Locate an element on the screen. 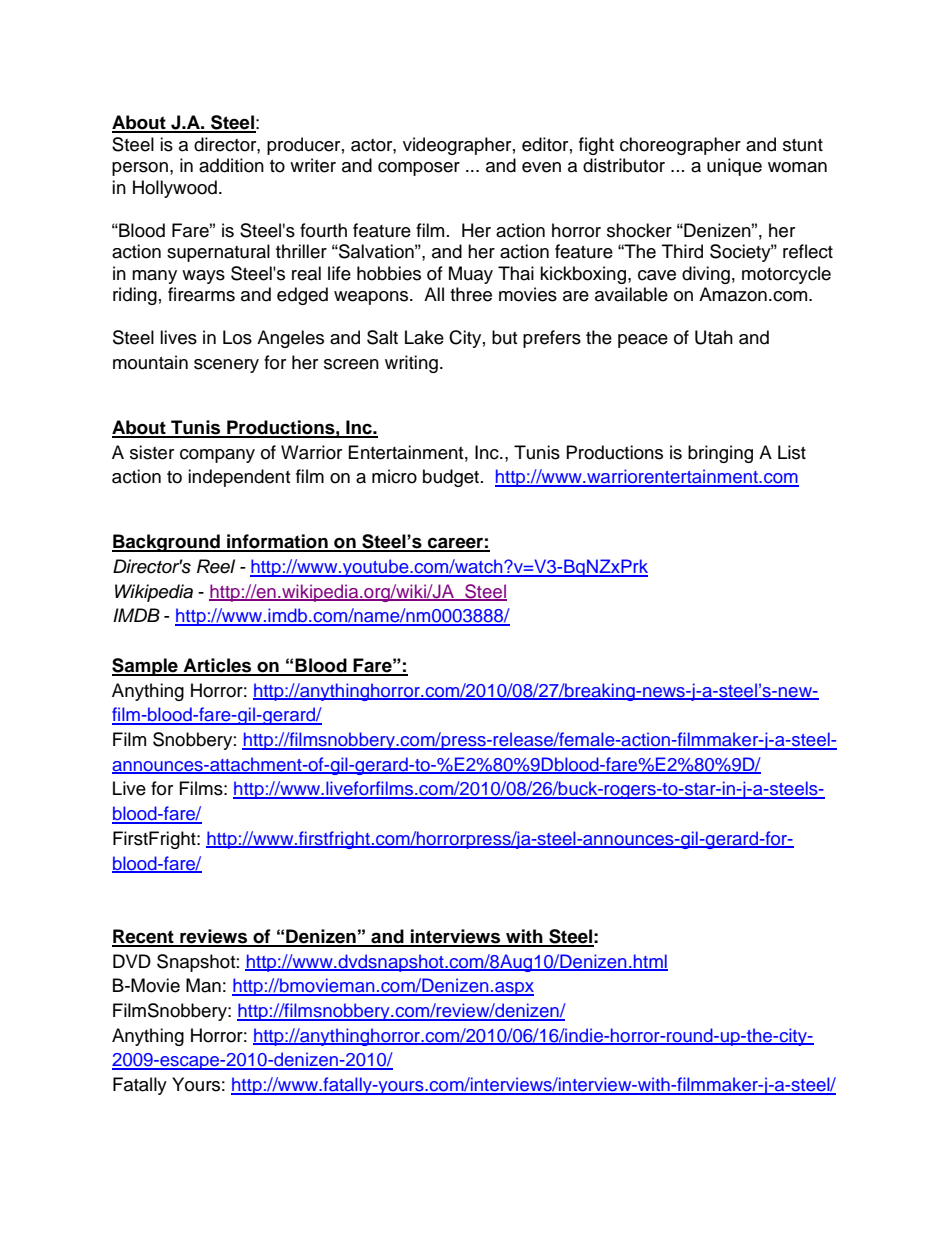 This screenshot has width=952, height=1233. composer is located at coordinates (419, 169).
